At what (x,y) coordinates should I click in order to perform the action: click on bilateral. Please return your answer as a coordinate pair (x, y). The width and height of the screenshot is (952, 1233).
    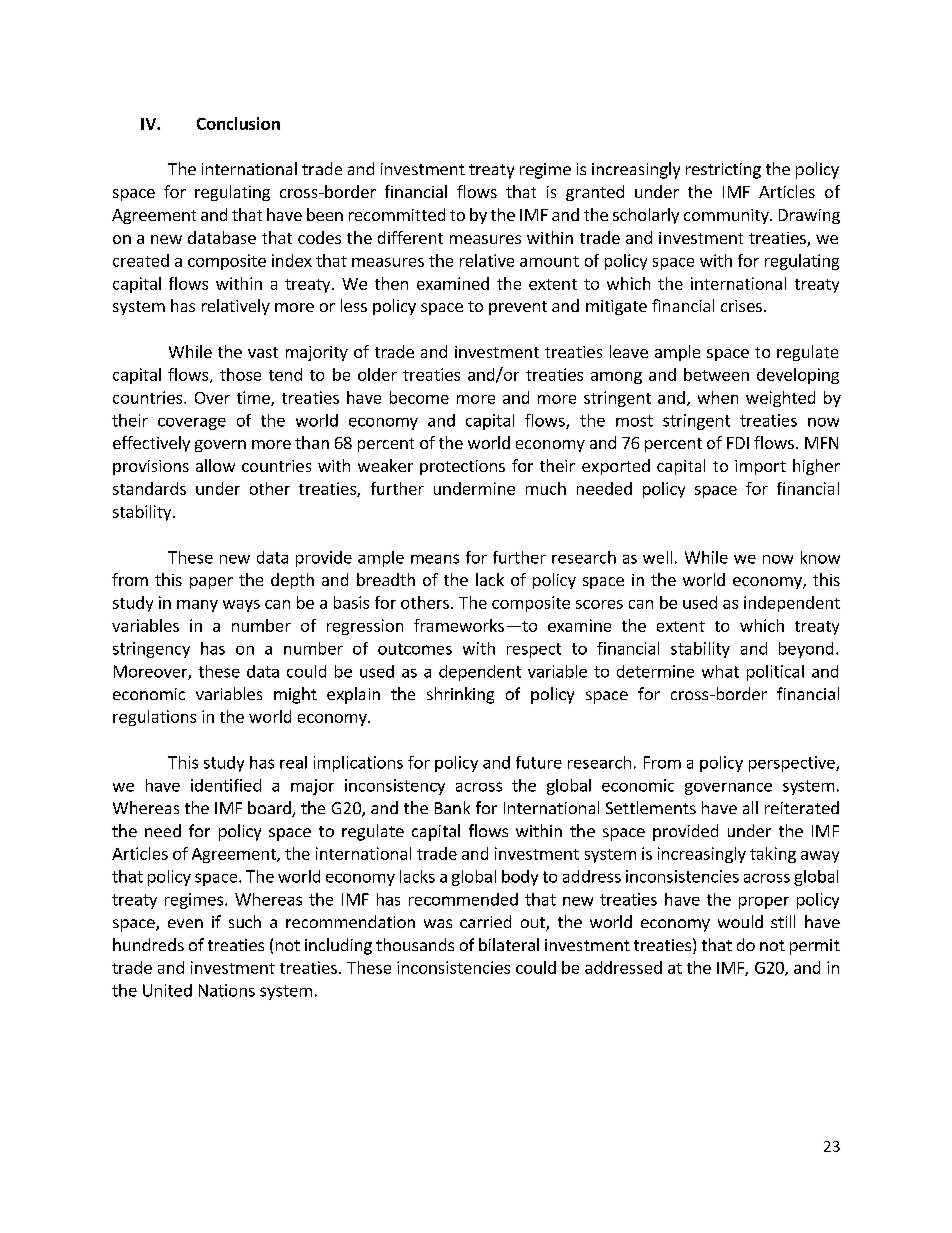
    Looking at the image, I should click on (509, 944).
